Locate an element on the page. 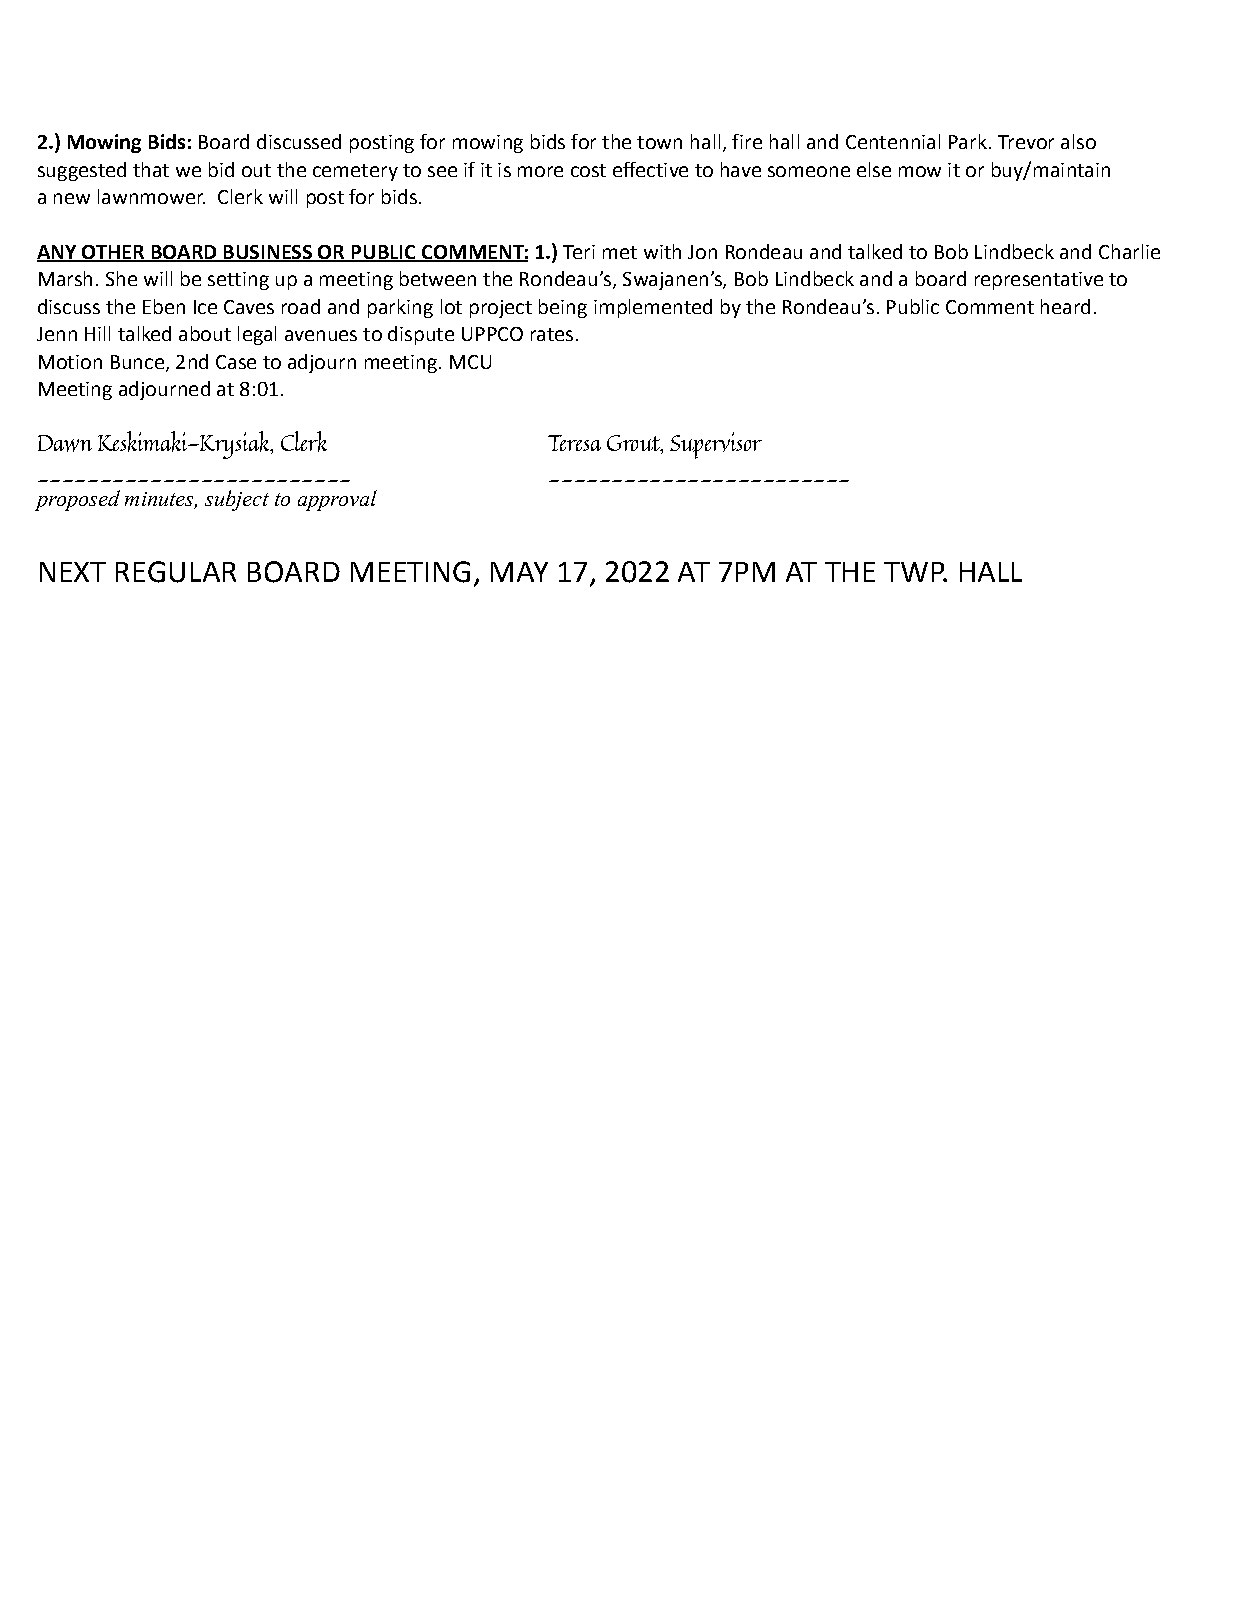 The height and width of the image is (1608, 1243). setting is located at coordinates (238, 281).
